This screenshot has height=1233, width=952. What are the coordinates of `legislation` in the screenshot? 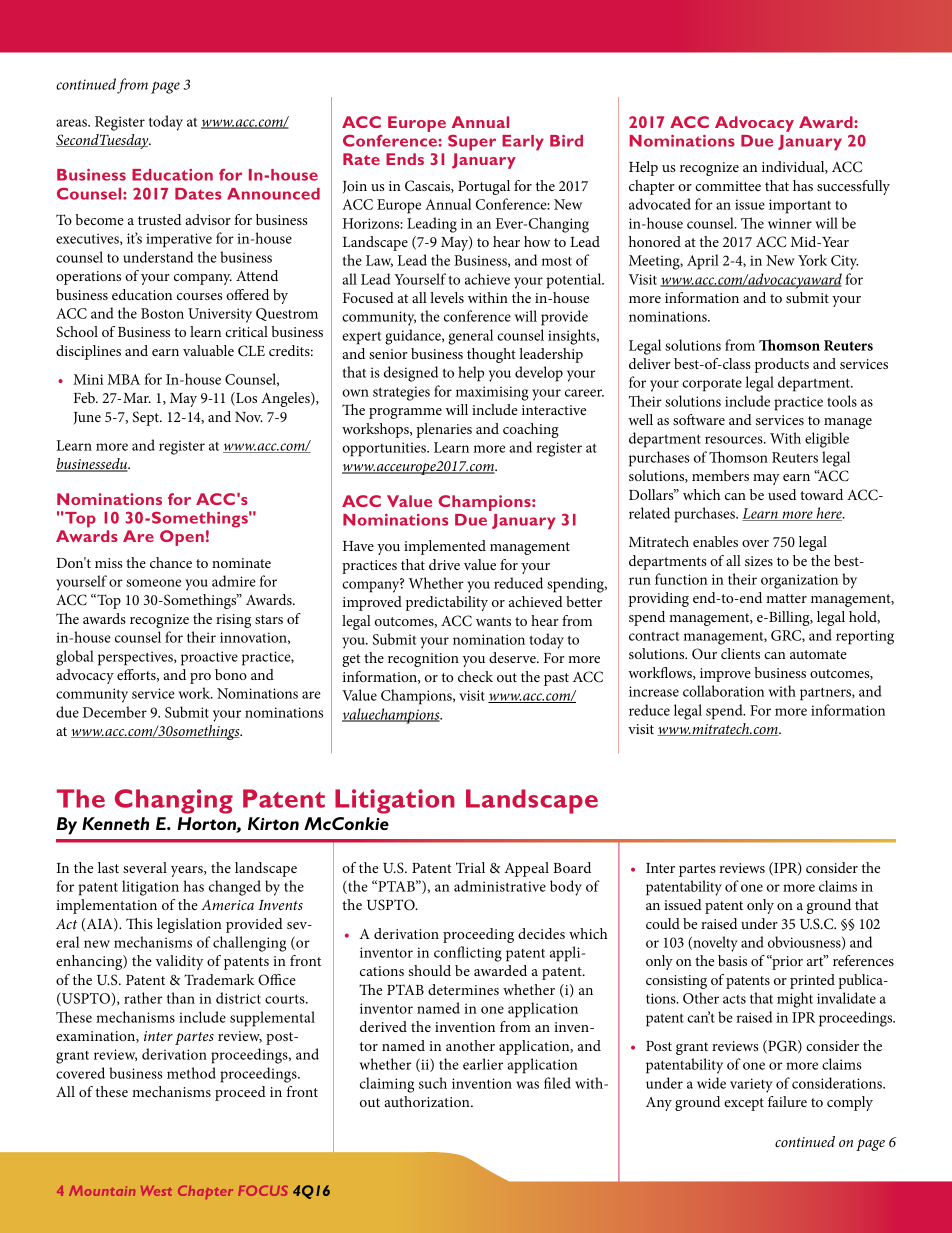 It's located at (189, 925).
